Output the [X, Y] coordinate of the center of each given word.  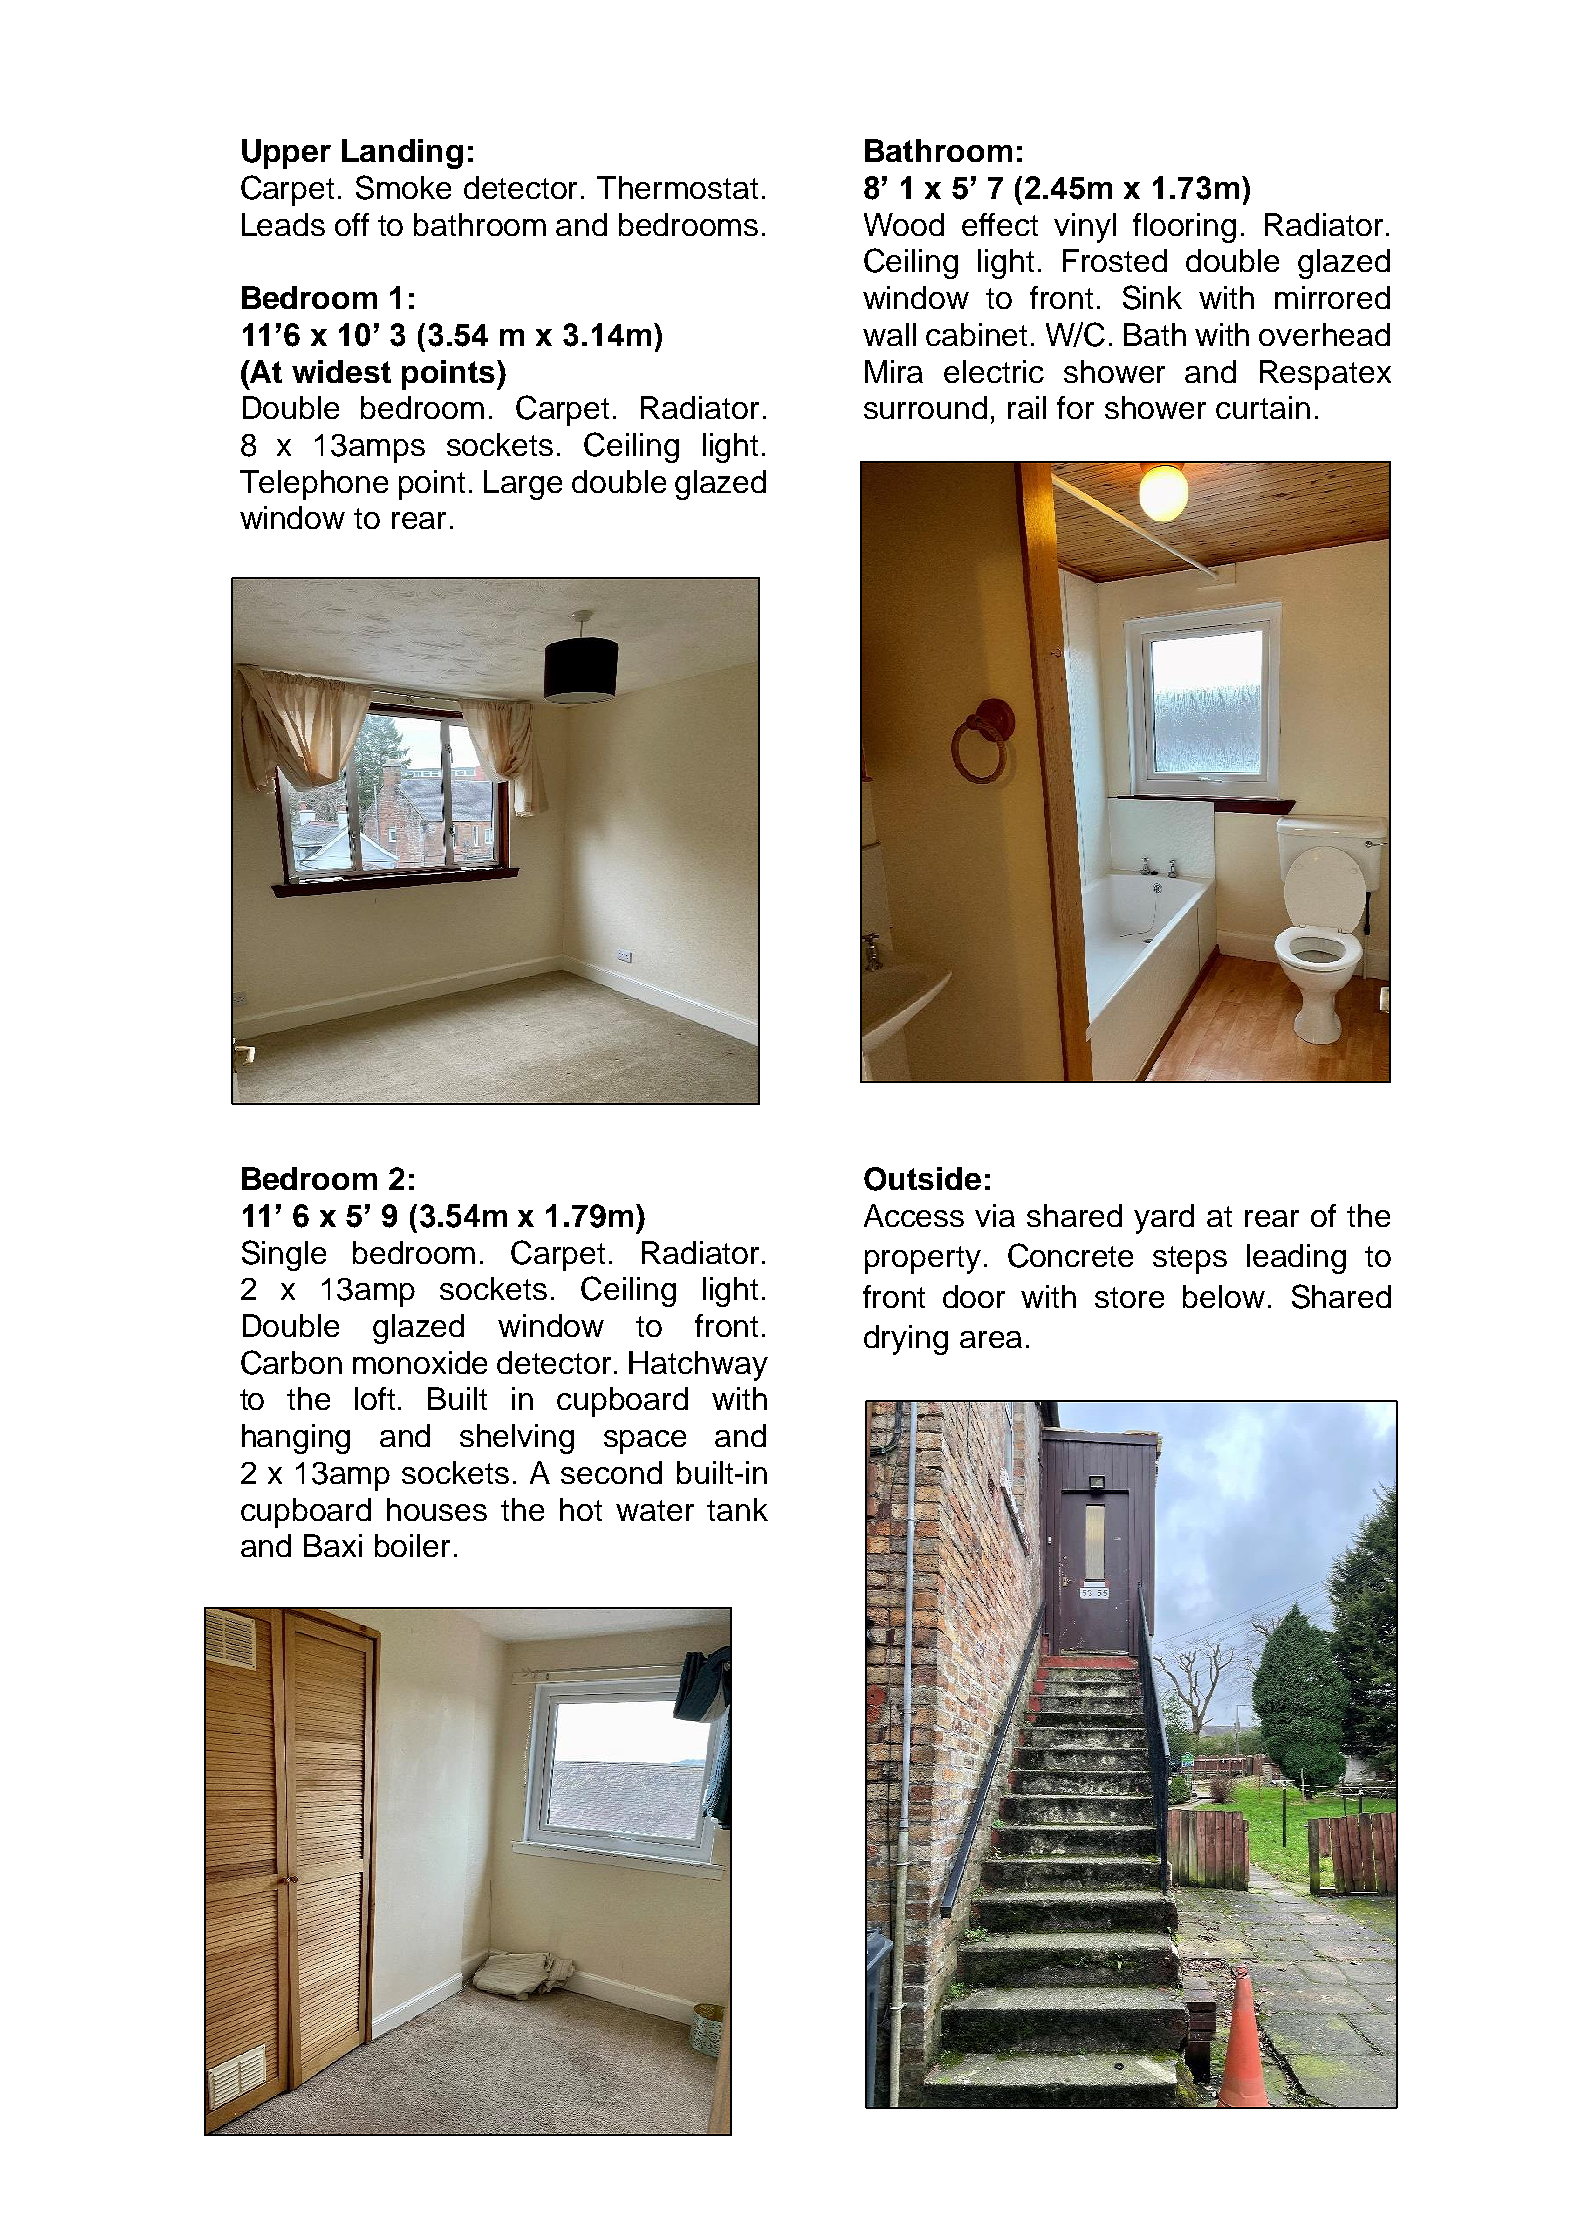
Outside [922, 1179]
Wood [904, 224]
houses [437, 1509]
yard [1164, 1219]
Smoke [403, 187]
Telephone [314, 485]
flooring [1184, 228]
